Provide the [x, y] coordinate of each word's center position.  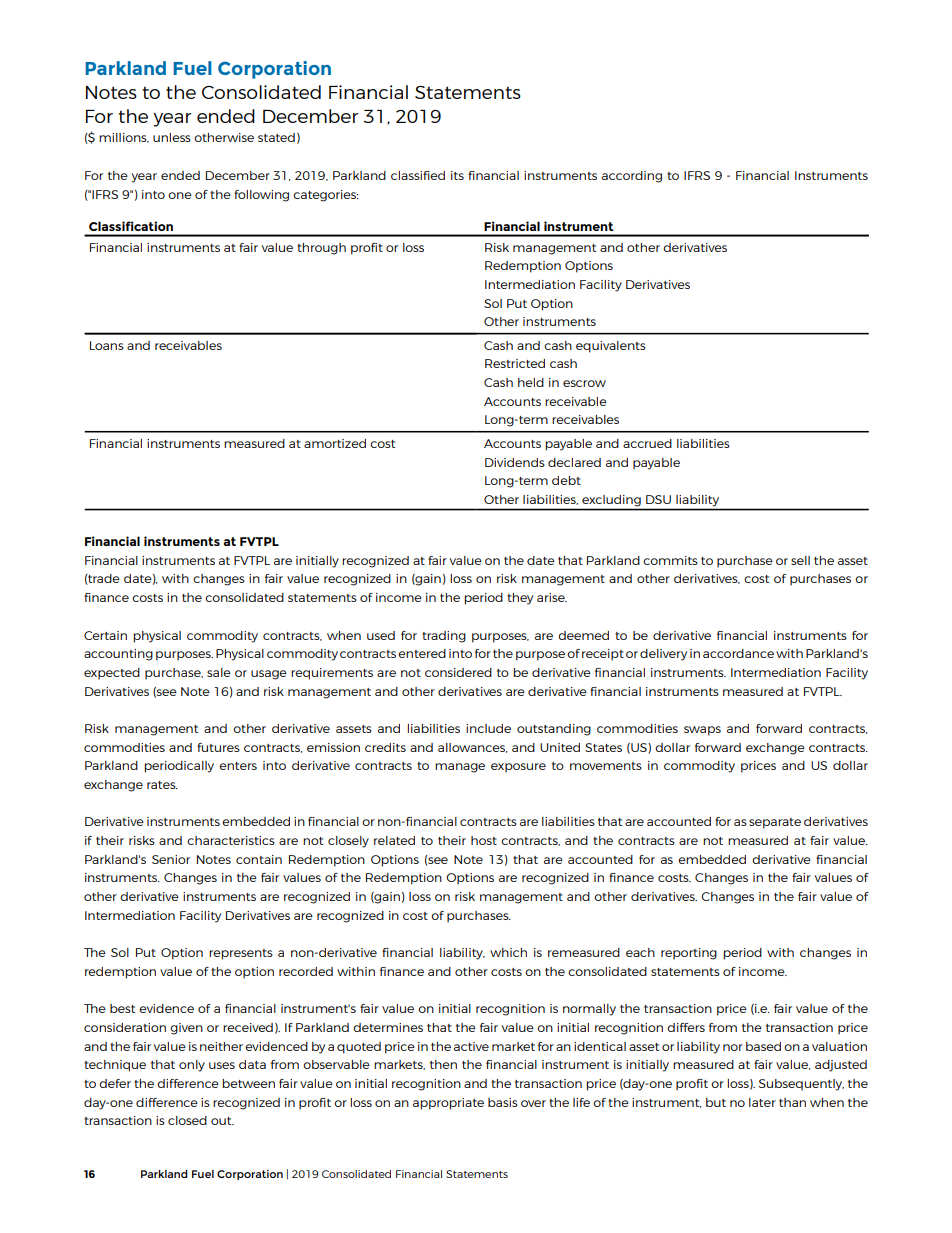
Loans [107, 345]
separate [775, 823]
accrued [647, 443]
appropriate [448, 1104]
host [484, 840]
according [632, 177]
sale [219, 672]
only [192, 1066]
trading [444, 637]
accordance [738, 653]
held [531, 382]
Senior [171, 859]
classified [418, 175]
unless [172, 137]
